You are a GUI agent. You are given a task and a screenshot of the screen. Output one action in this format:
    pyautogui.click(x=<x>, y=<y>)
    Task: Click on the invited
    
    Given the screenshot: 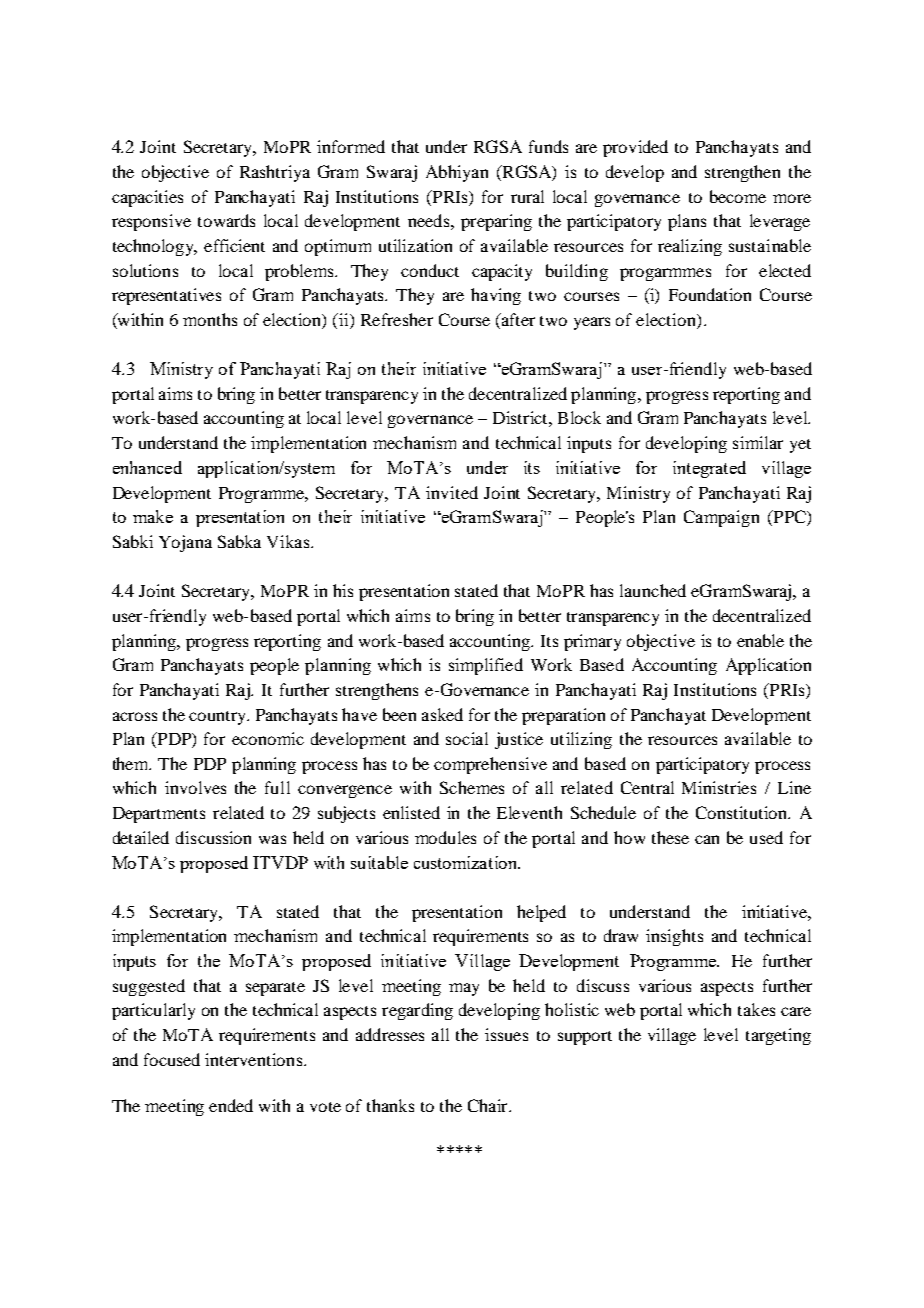 What is the action you would take?
    pyautogui.click(x=452, y=492)
